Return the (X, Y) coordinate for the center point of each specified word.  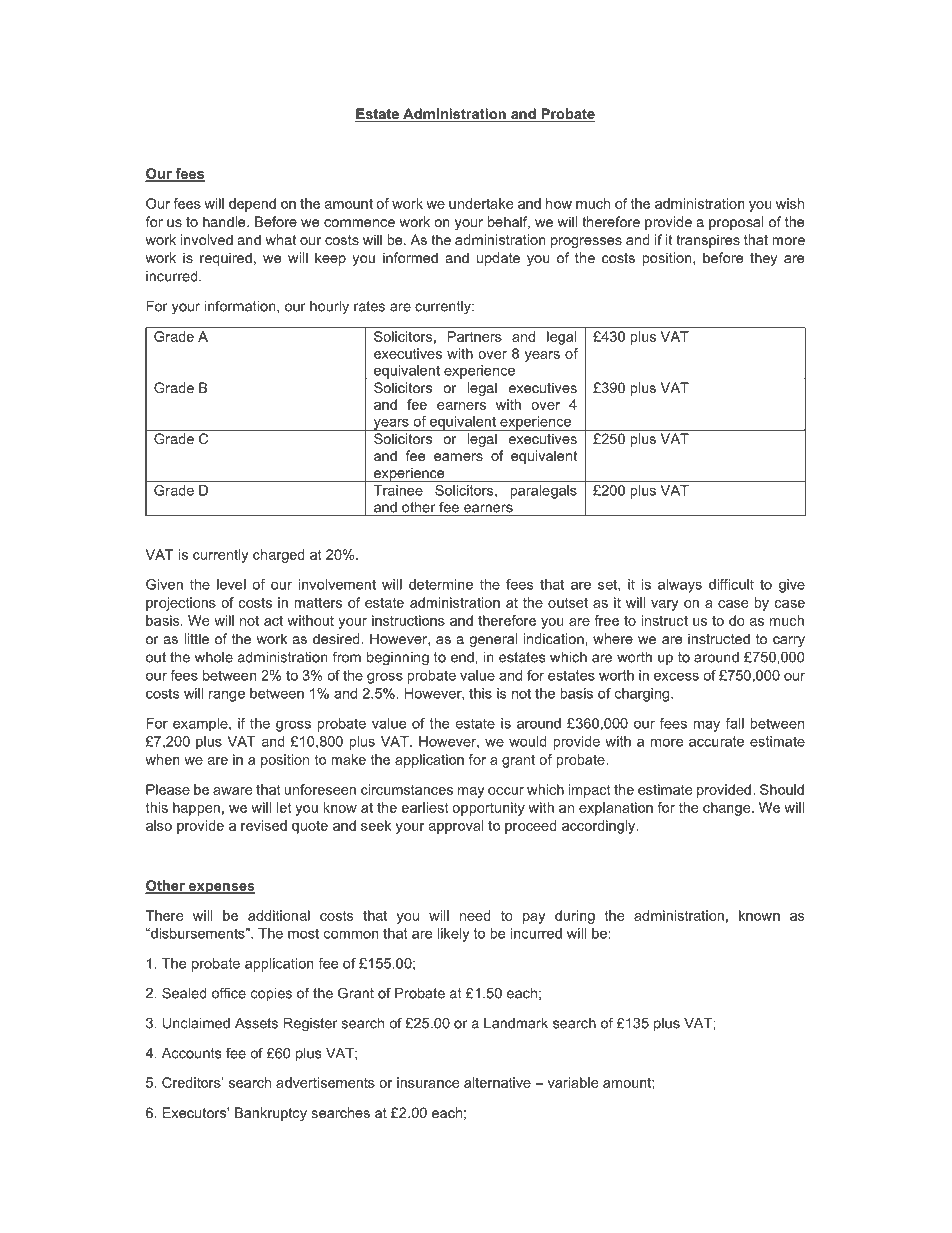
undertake (481, 203)
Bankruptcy (271, 1114)
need (475, 915)
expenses (221, 888)
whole (214, 657)
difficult (731, 584)
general (493, 640)
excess (676, 676)
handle (225, 221)
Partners (475, 336)
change (728, 809)
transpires (708, 241)
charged (279, 556)
